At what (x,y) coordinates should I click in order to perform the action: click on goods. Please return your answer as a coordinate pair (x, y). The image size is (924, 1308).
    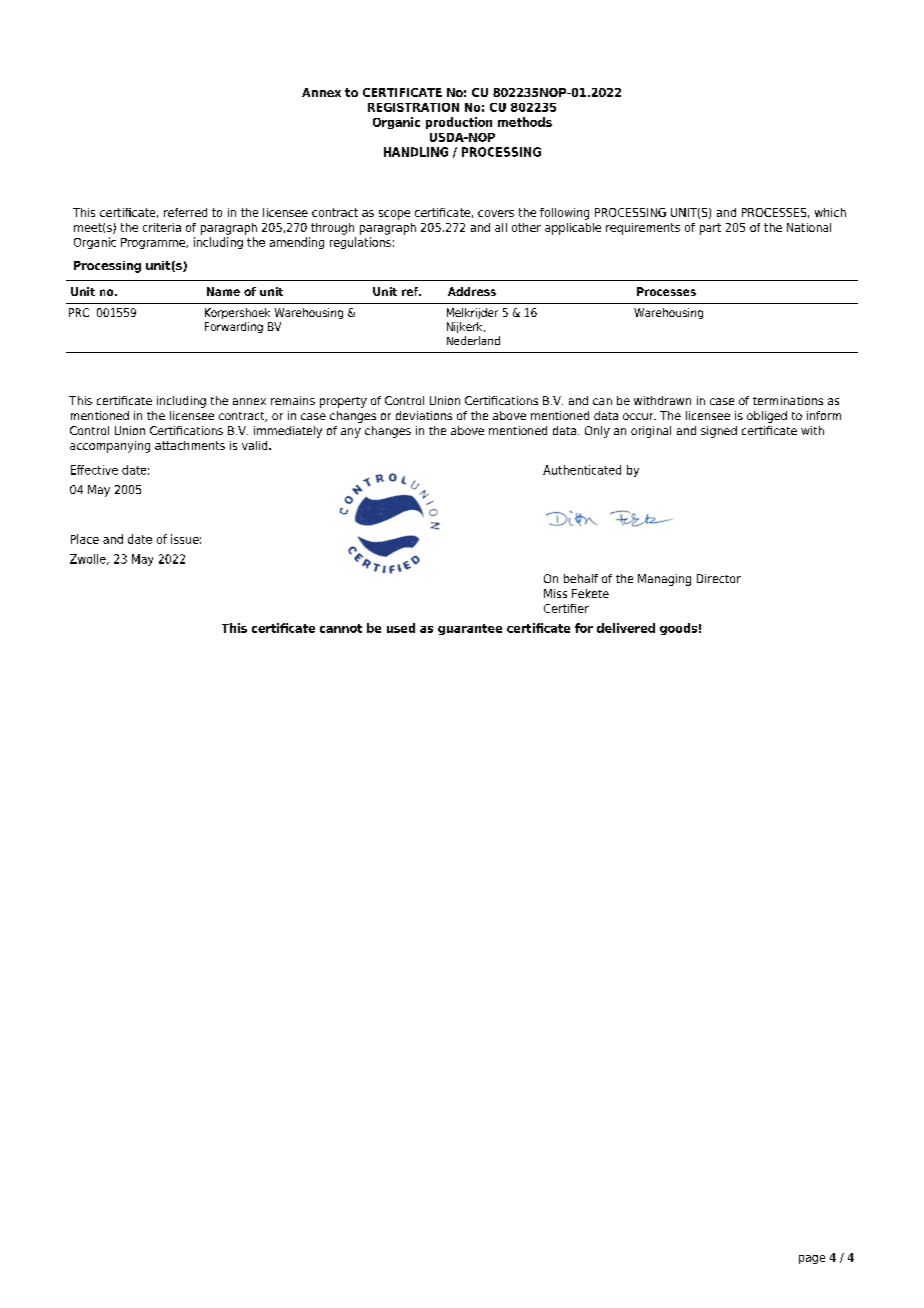
    Looking at the image, I should click on (678, 629).
